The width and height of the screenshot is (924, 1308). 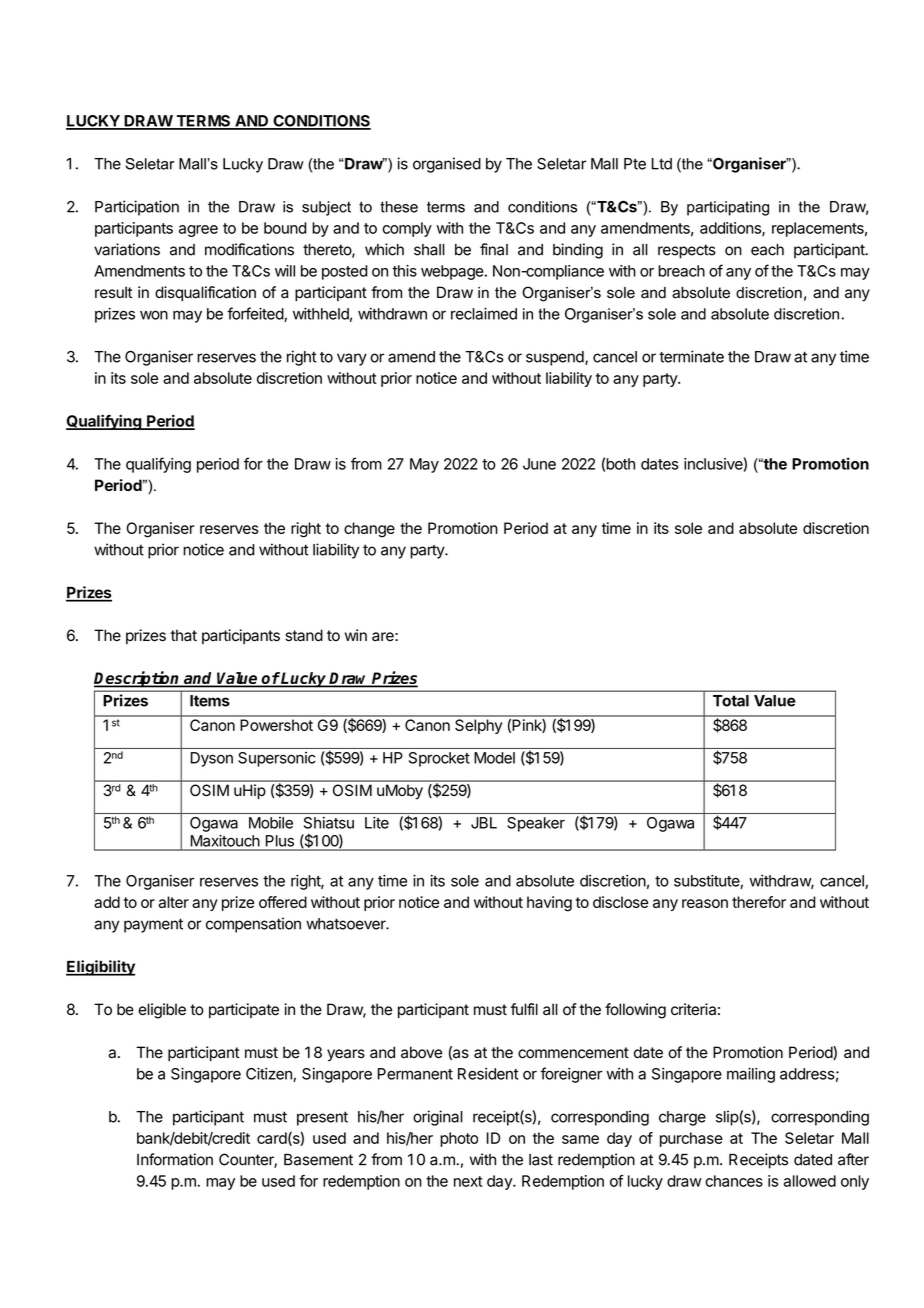 I want to click on reason, so click(x=705, y=903).
